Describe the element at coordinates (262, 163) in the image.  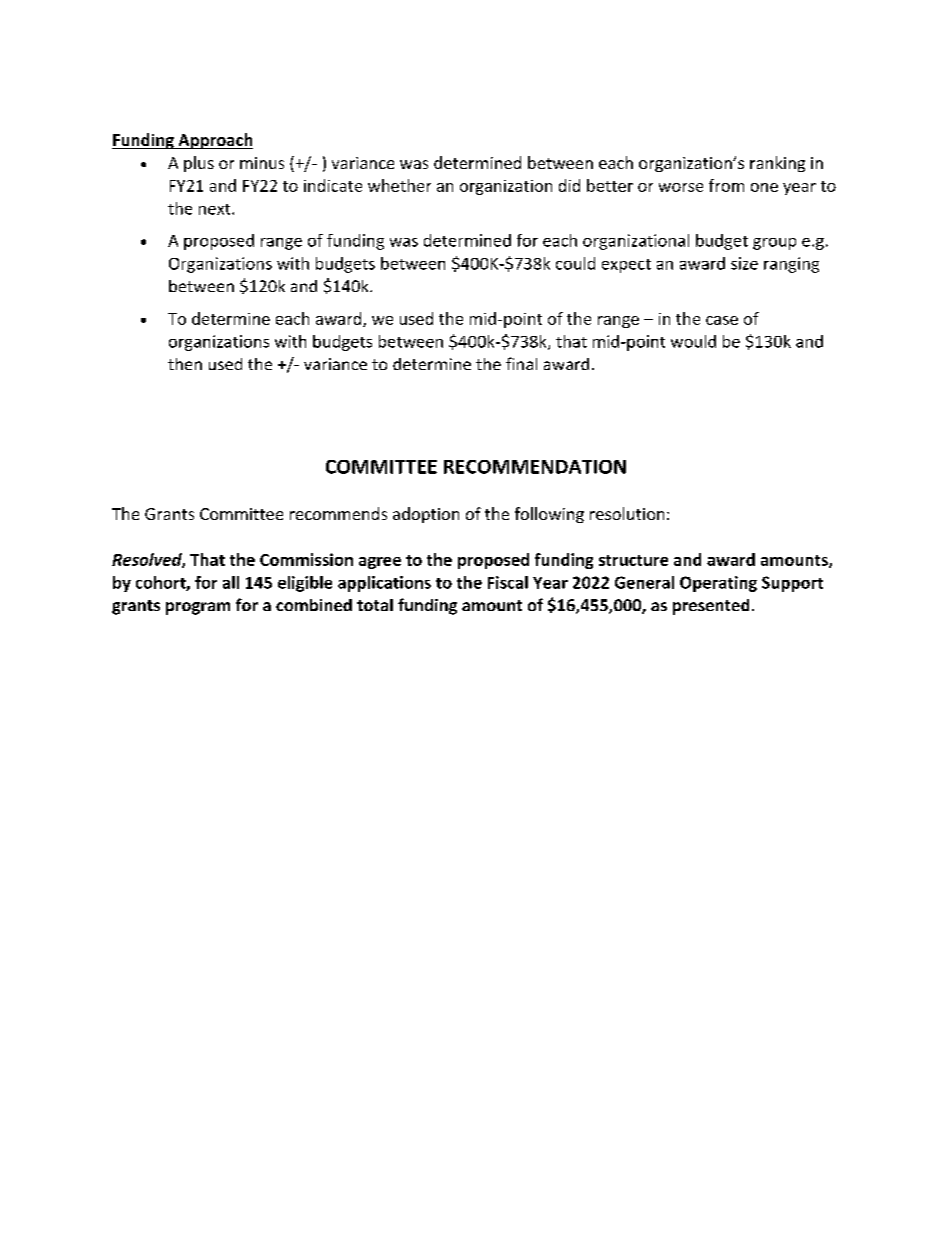
I see `minus` at that location.
